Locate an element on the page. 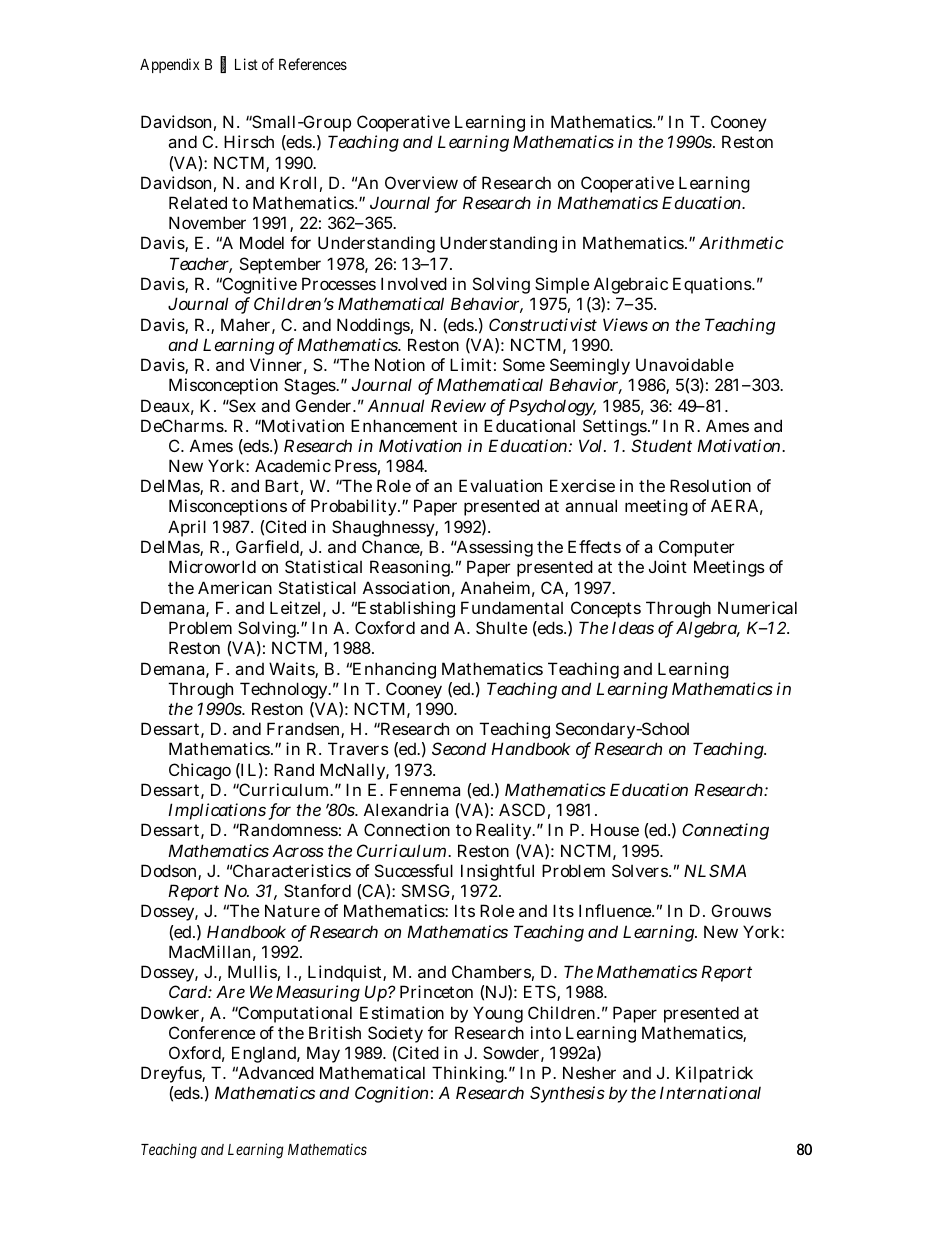 The width and height of the document is (952, 1233). May is located at coordinates (323, 1054).
